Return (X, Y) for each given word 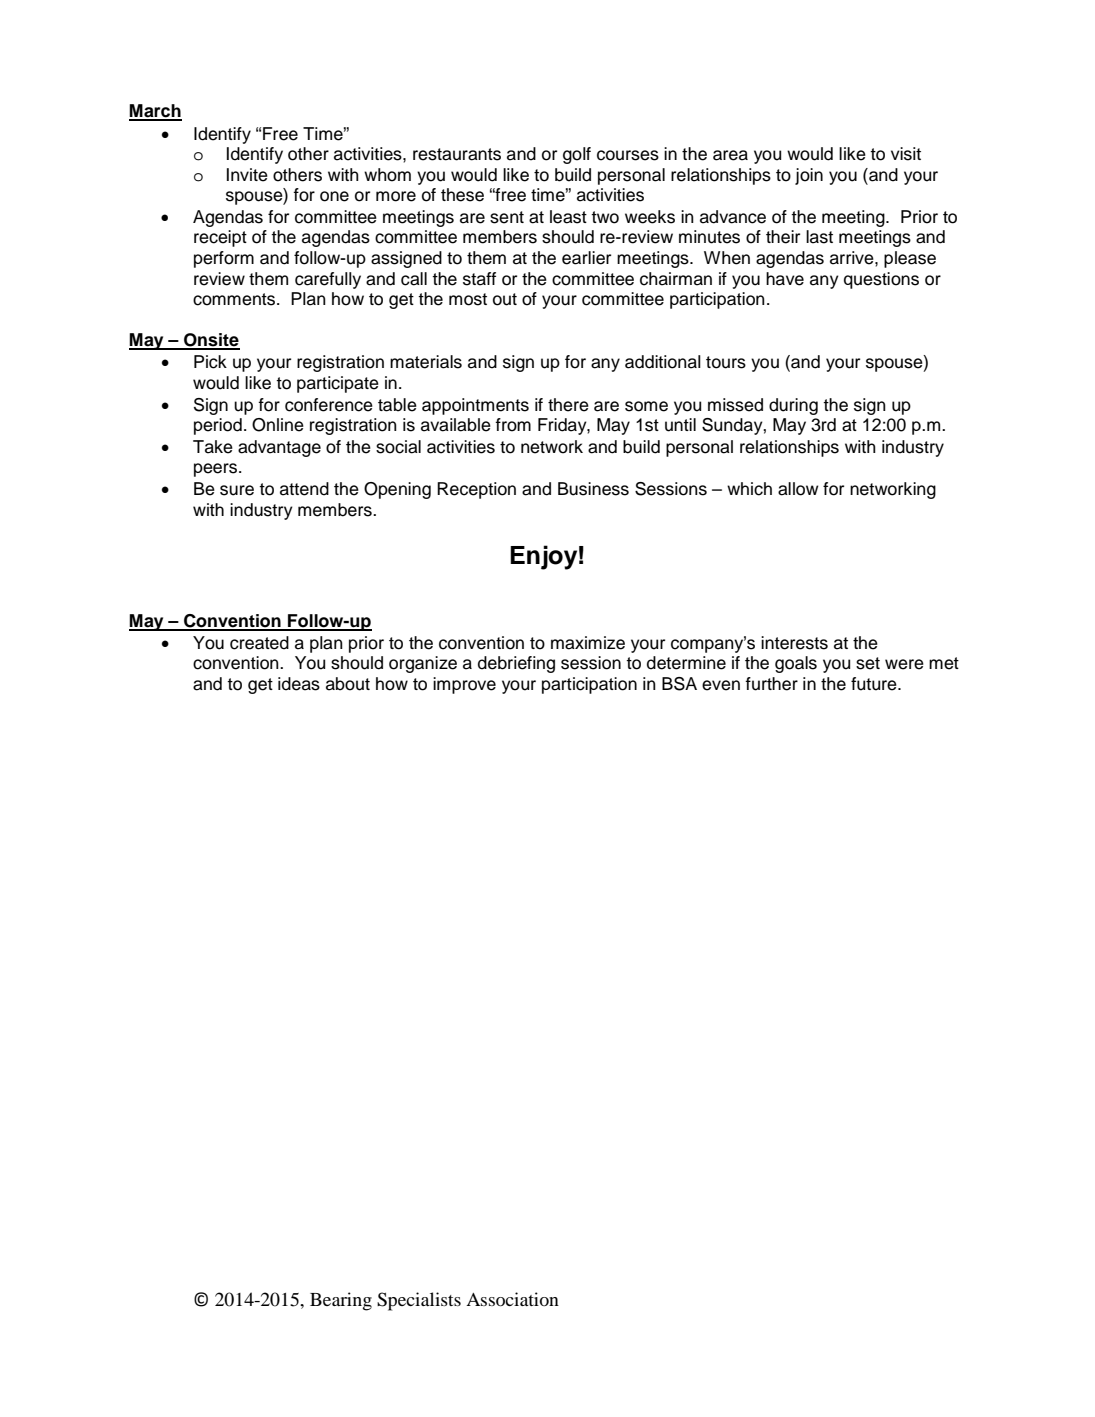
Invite (247, 175)
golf (577, 155)
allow (798, 489)
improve (464, 685)
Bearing (341, 1301)
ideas (299, 684)
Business (593, 489)
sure (237, 490)
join (809, 176)
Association (512, 1299)
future (875, 684)
